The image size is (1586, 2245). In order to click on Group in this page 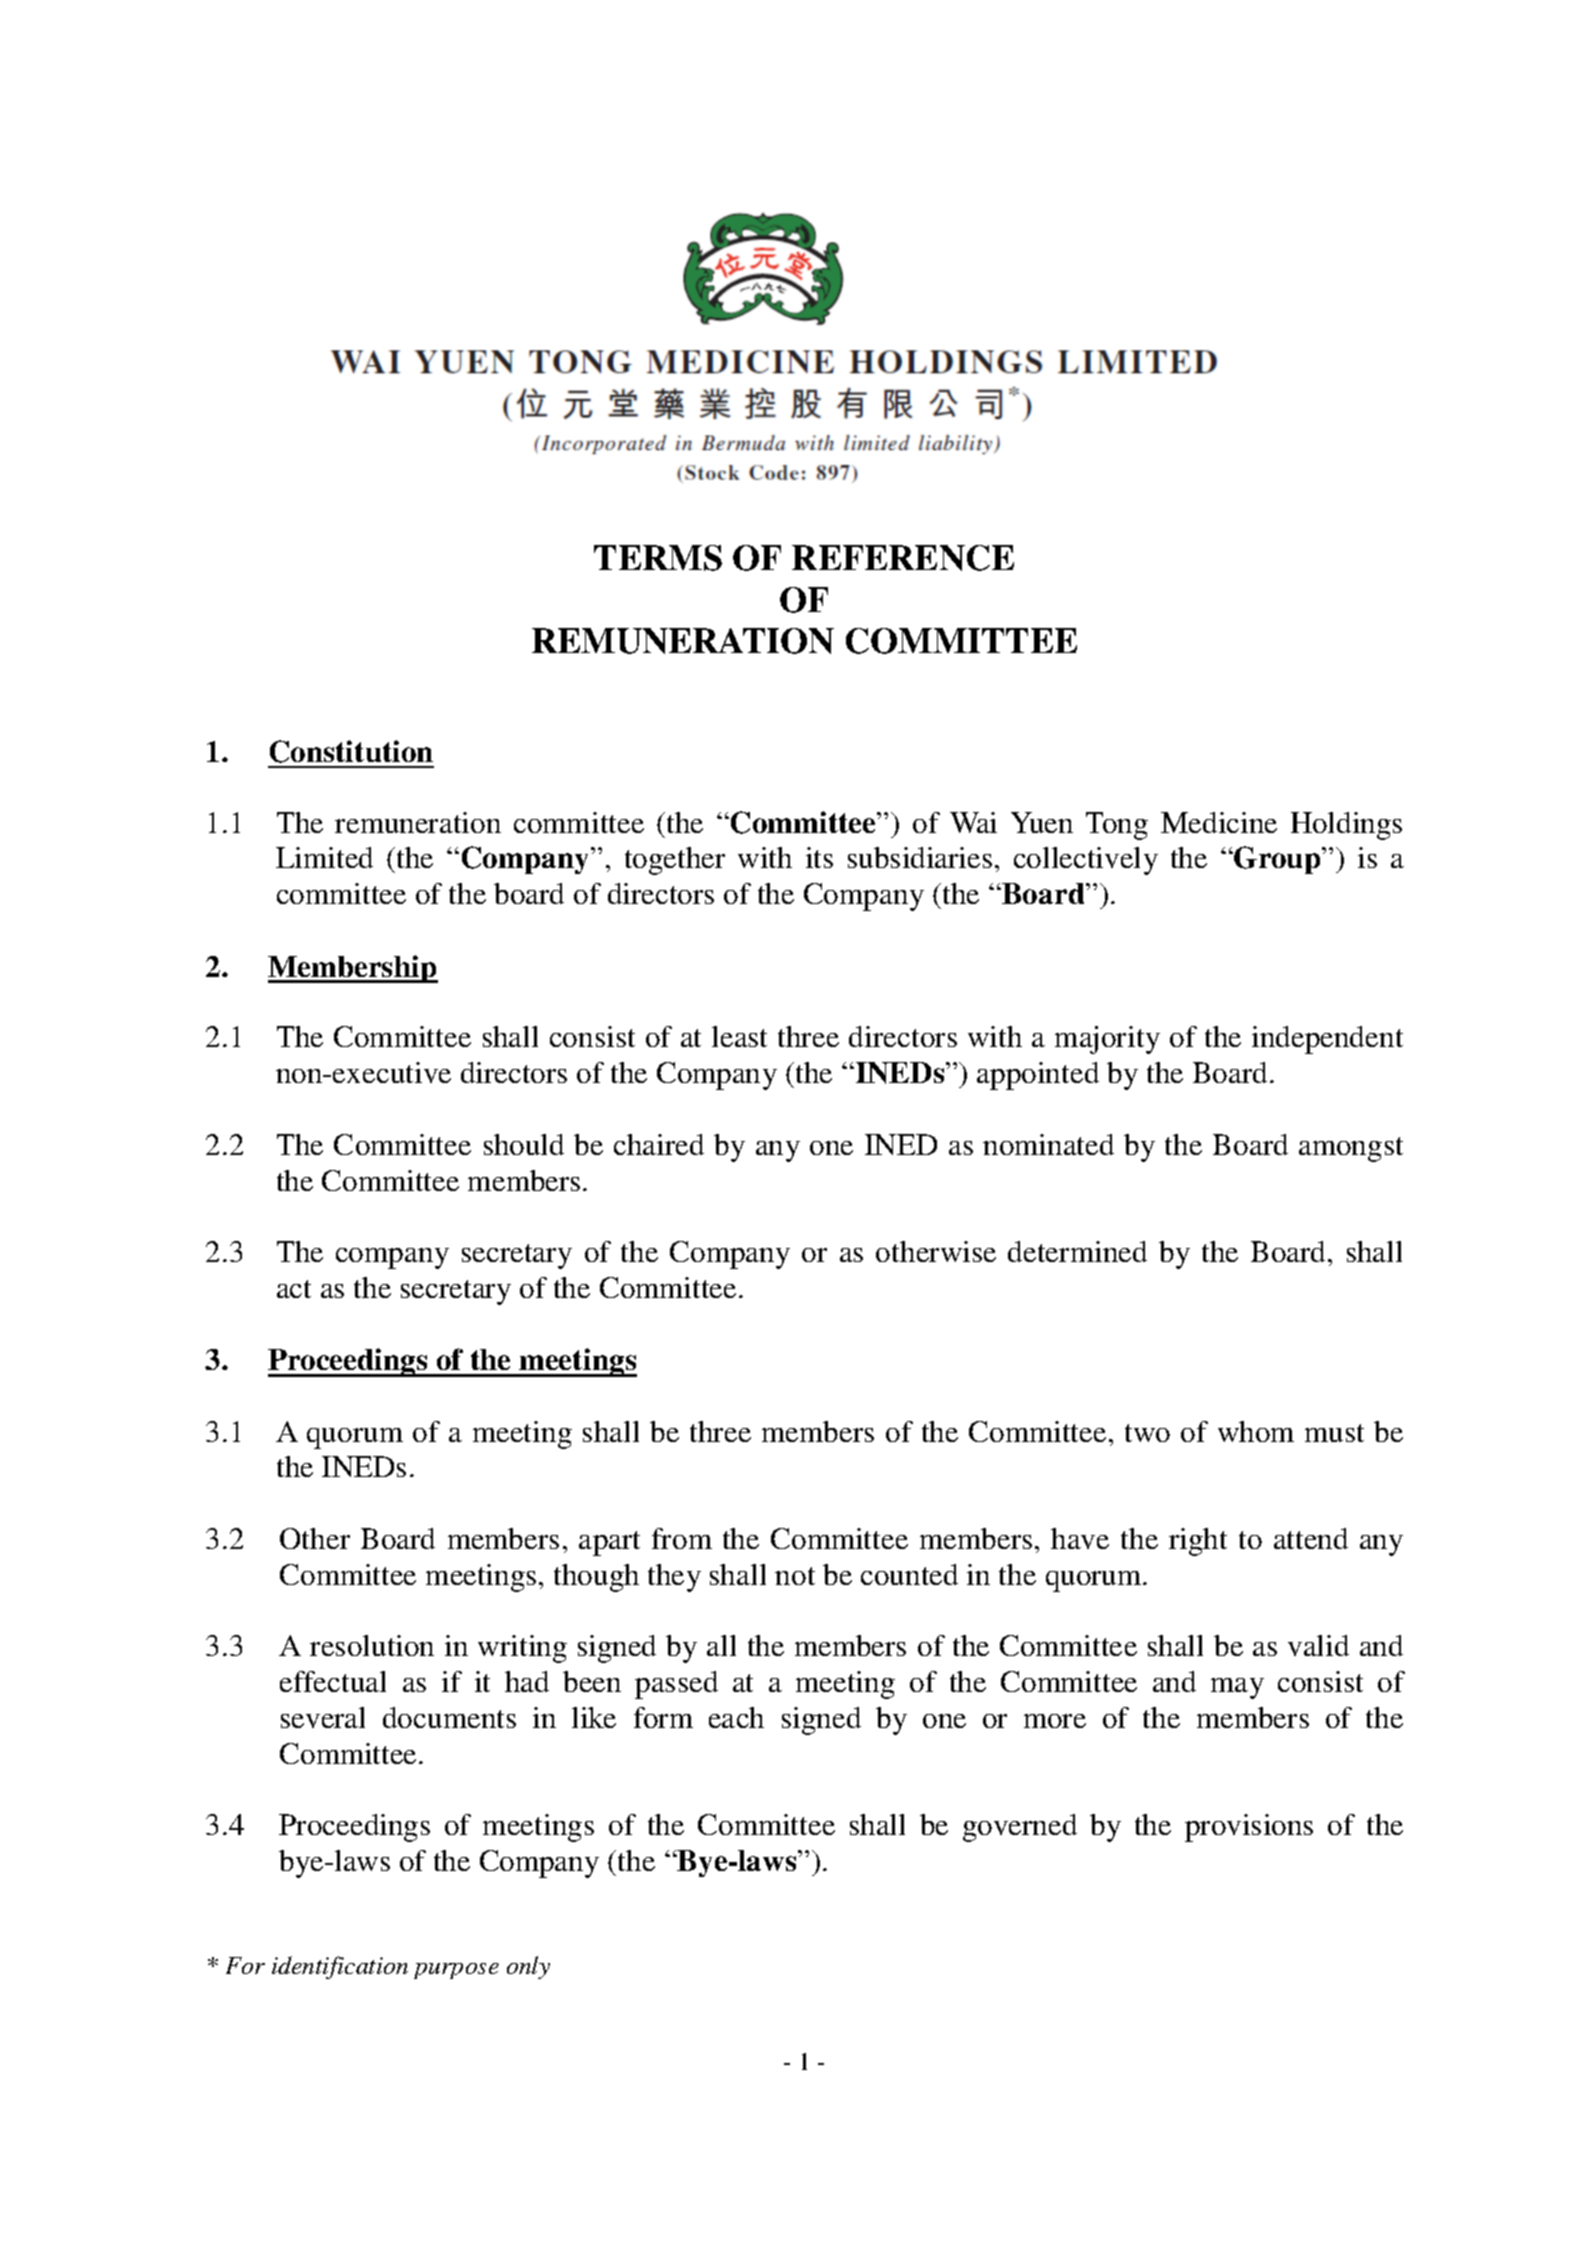, I will do `click(1277, 860)`.
